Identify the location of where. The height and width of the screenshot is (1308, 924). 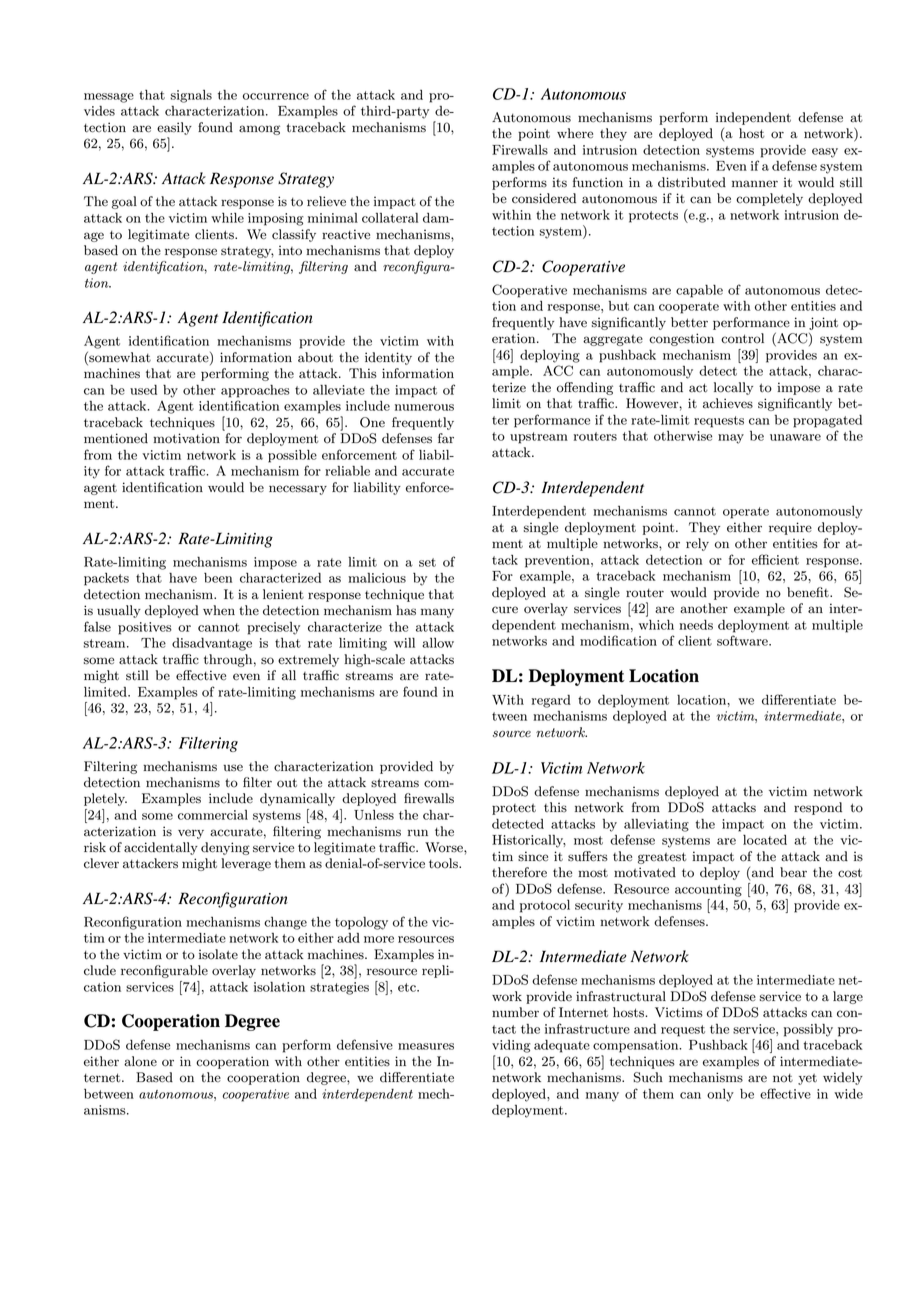
(575, 133).
